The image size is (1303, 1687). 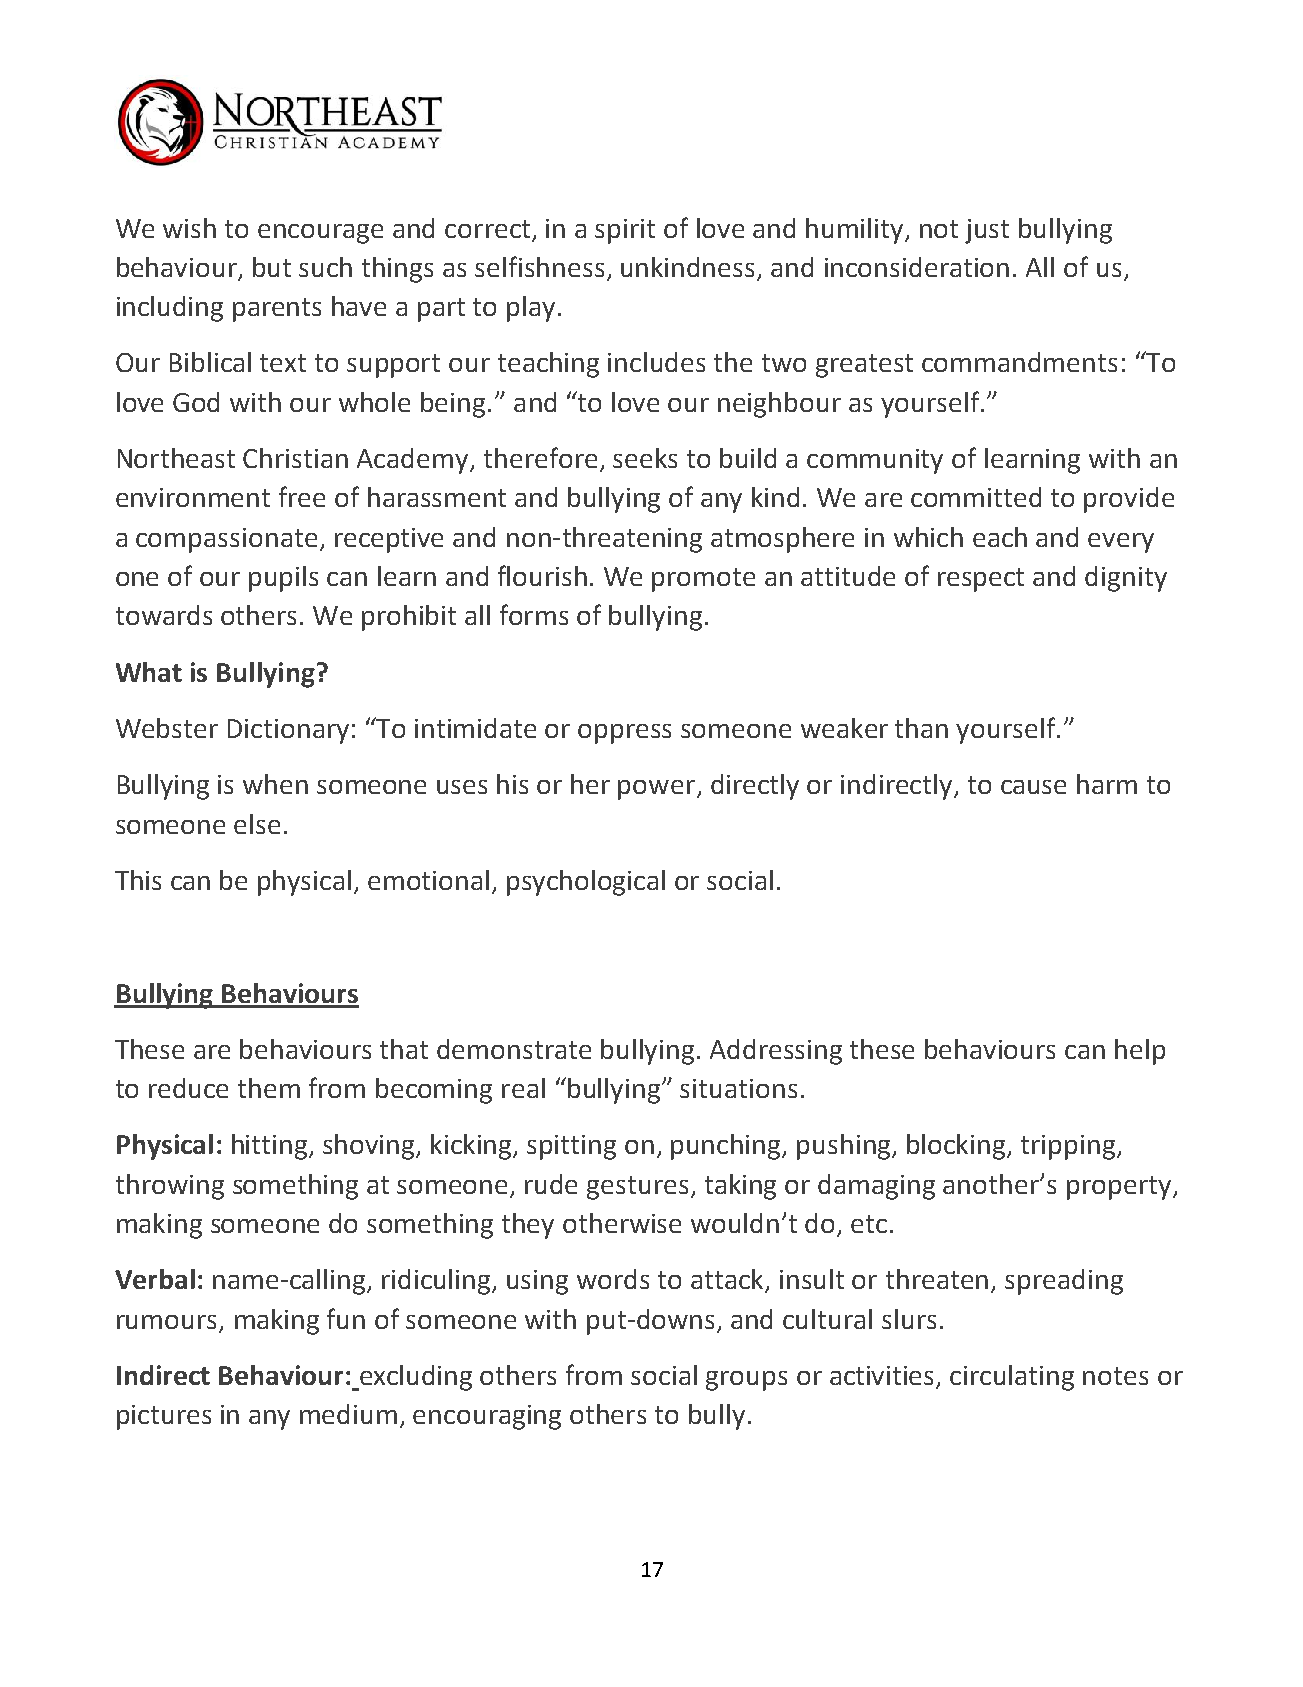 I want to click on spirit, so click(x=625, y=231).
